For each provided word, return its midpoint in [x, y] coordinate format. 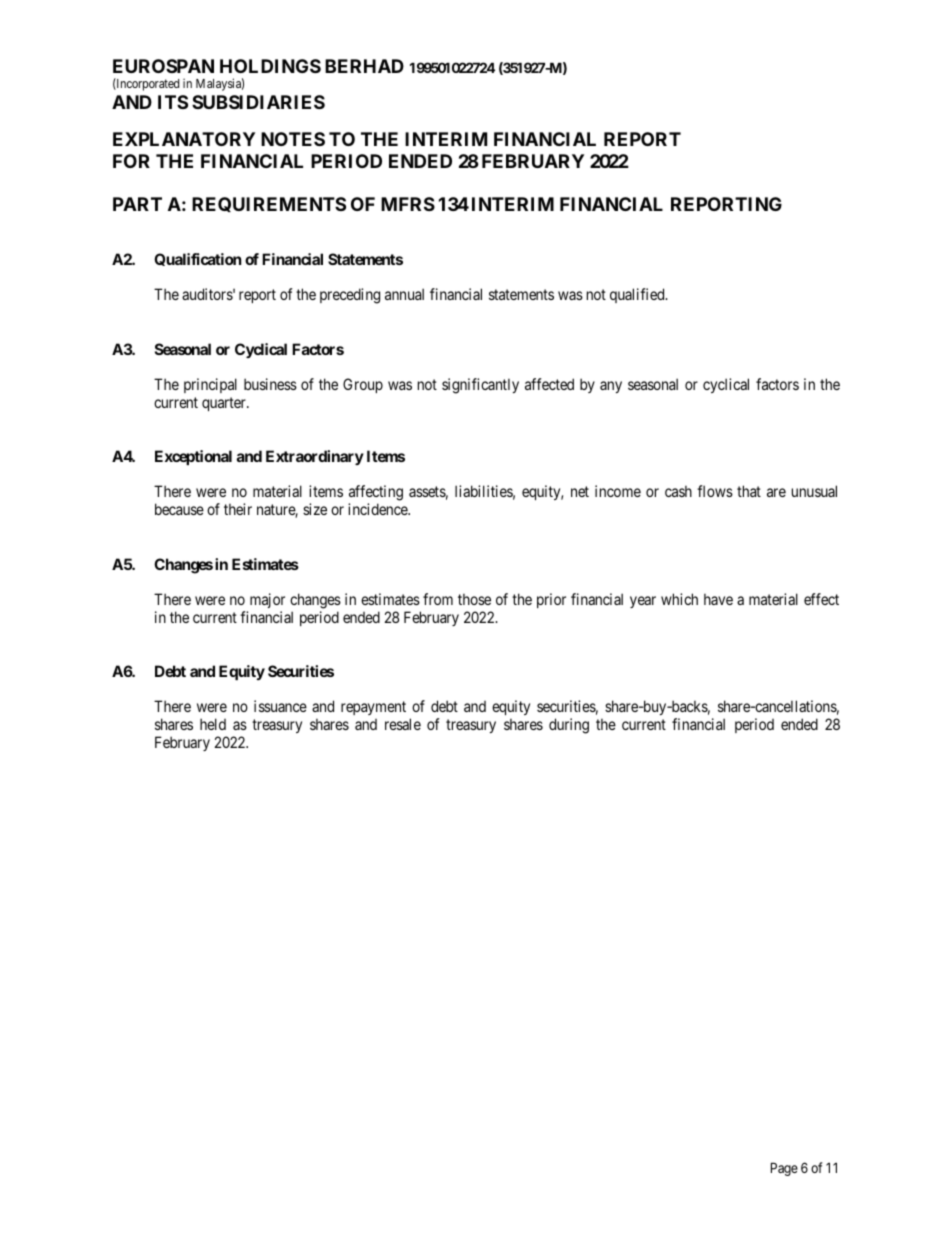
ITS [173, 102]
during [569, 726]
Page [784, 1169]
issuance [280, 706]
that [749, 491]
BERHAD [364, 66]
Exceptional [193, 457]
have [718, 599]
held [213, 724]
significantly [480, 386]
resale [403, 724]
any [611, 387]
